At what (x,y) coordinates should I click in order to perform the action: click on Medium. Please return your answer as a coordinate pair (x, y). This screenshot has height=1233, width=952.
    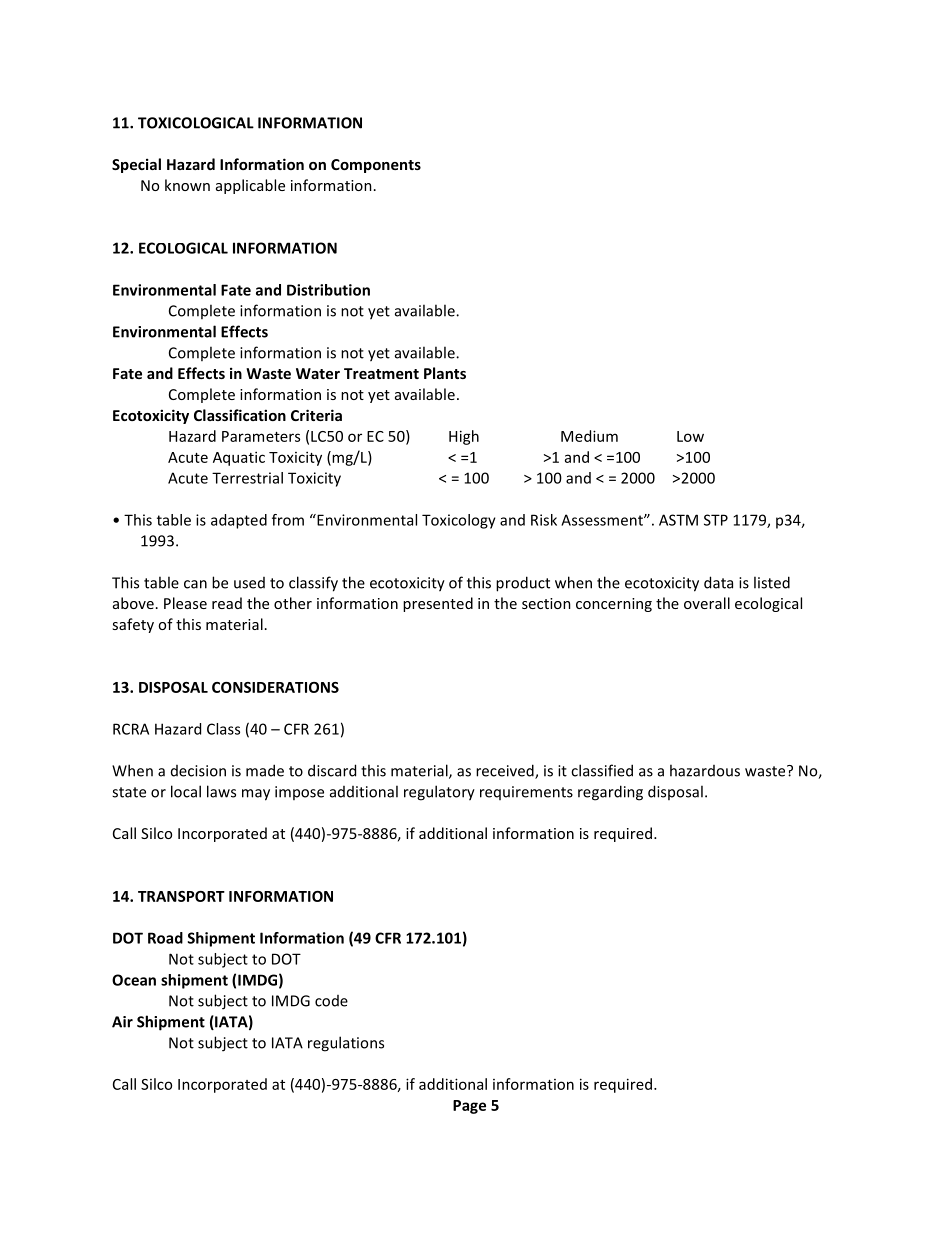
    Looking at the image, I should click on (589, 436).
